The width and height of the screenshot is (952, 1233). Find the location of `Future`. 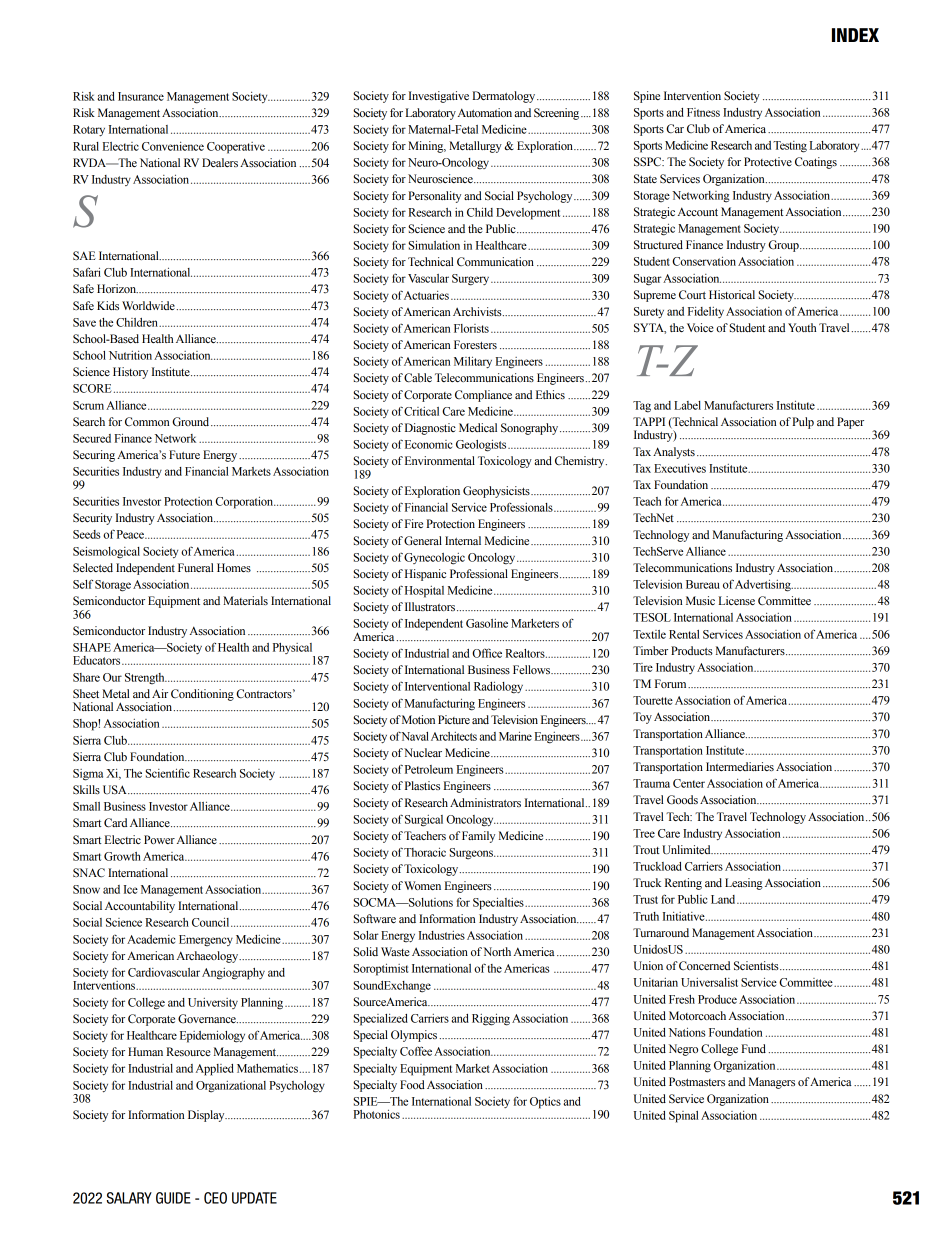

Future is located at coordinates (184, 454).
